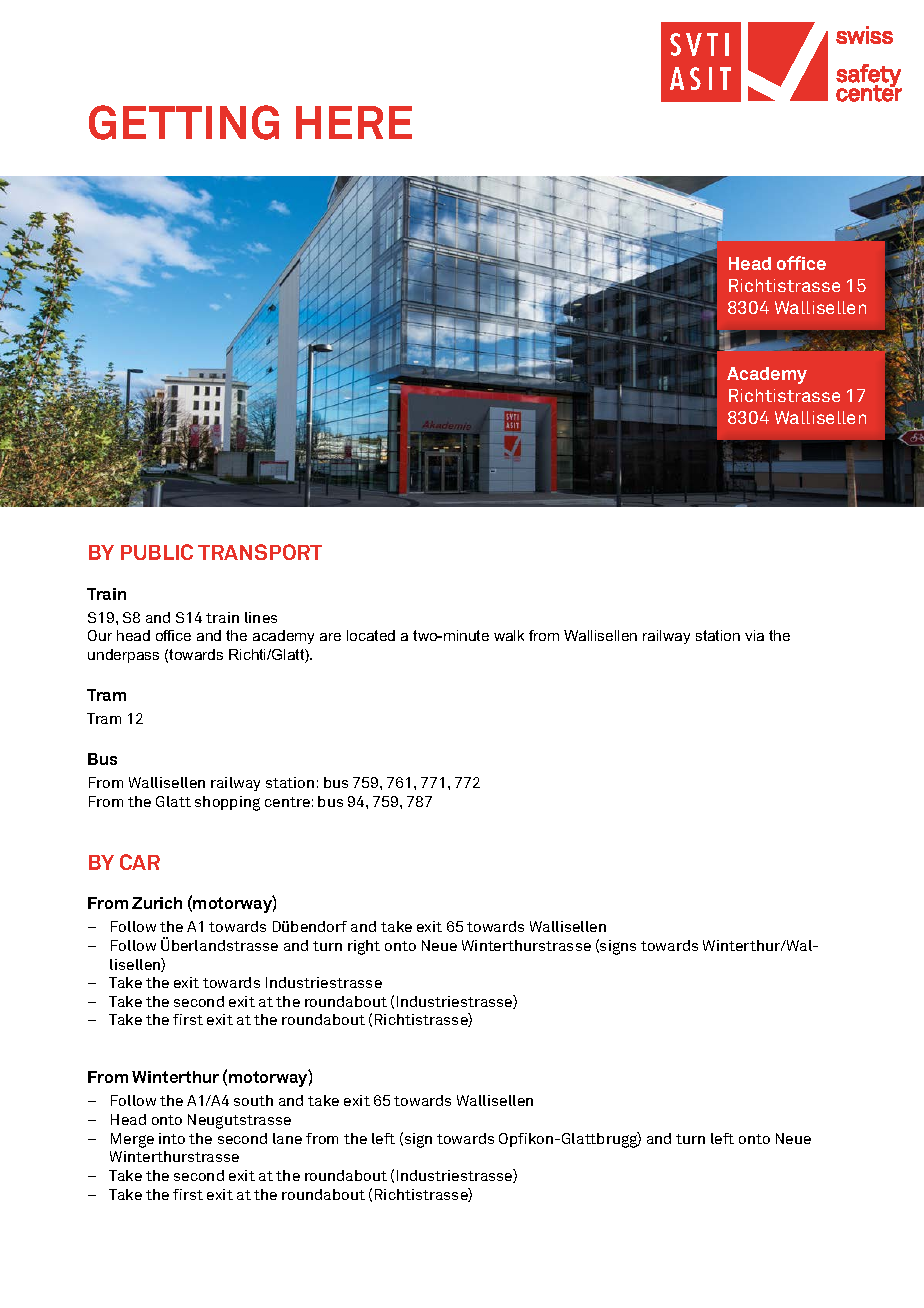 The width and height of the page is (924, 1308). What do you see at coordinates (184, 122) in the page?
I see `GETTING` at bounding box center [184, 122].
